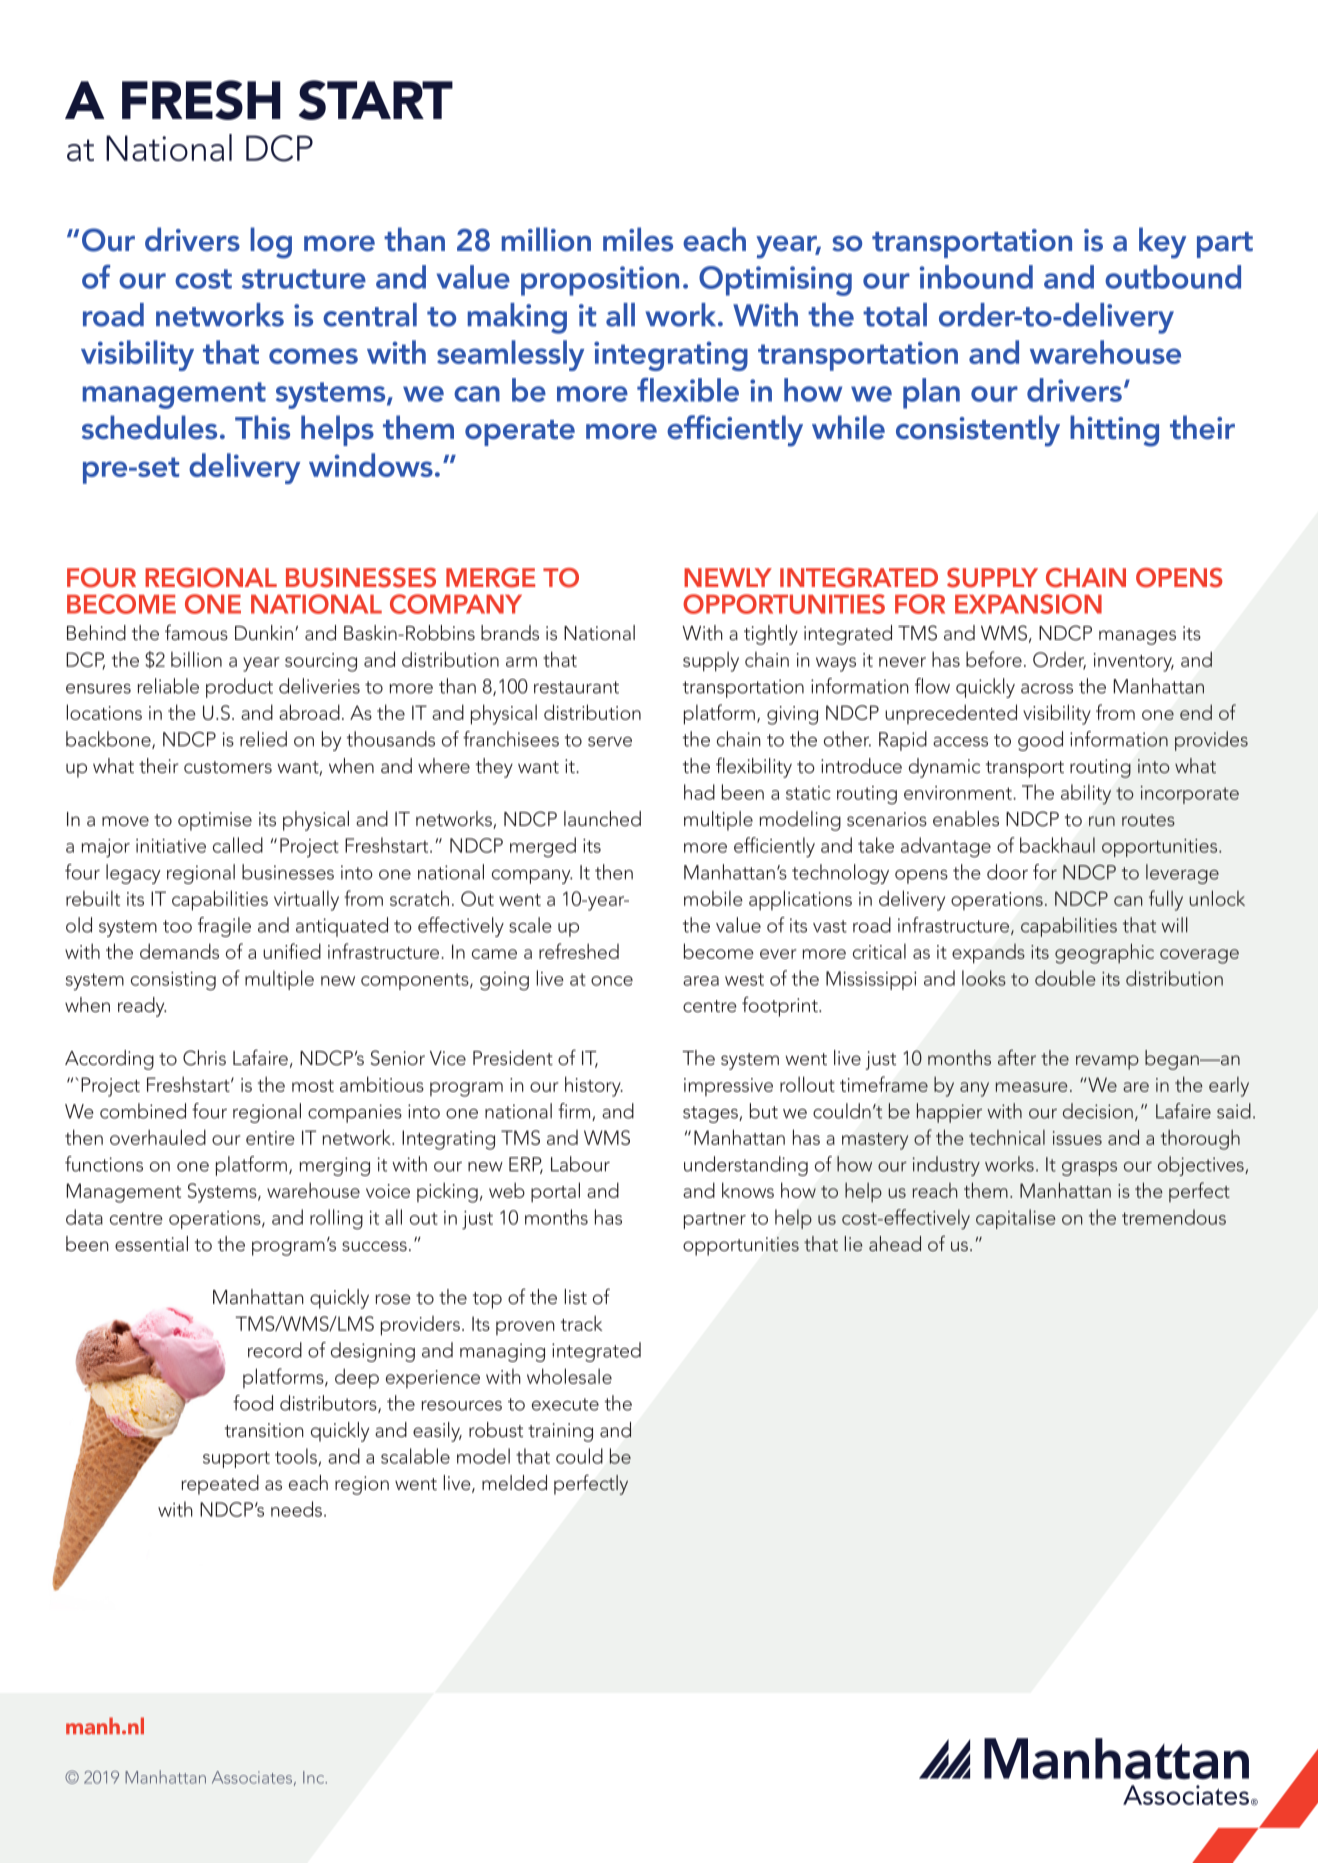  Describe the element at coordinates (238, 845) in the image. I see `called` at that location.
